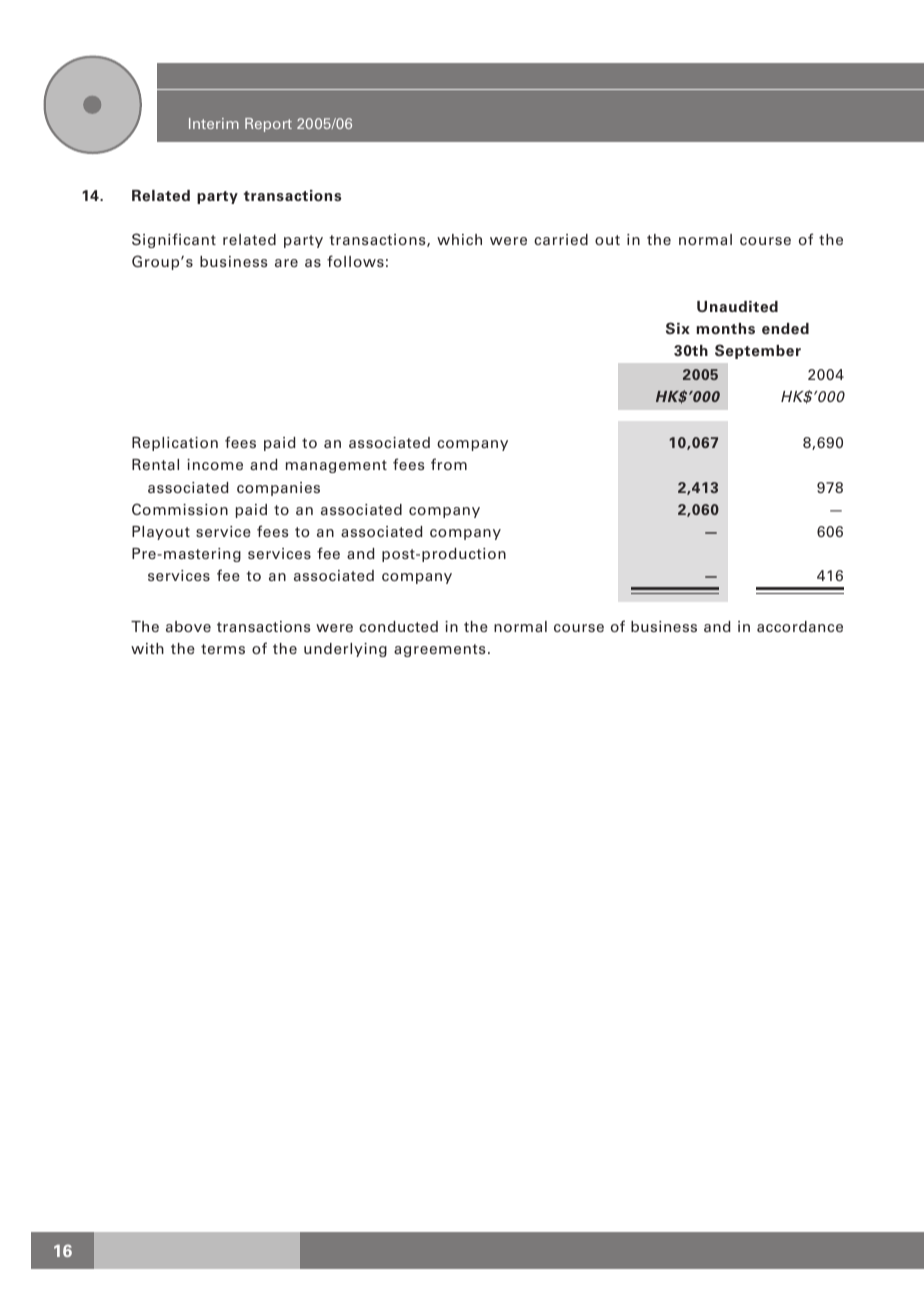 This screenshot has height=1313, width=924. Describe the element at coordinates (268, 125) in the screenshot. I see `Report` at that location.
